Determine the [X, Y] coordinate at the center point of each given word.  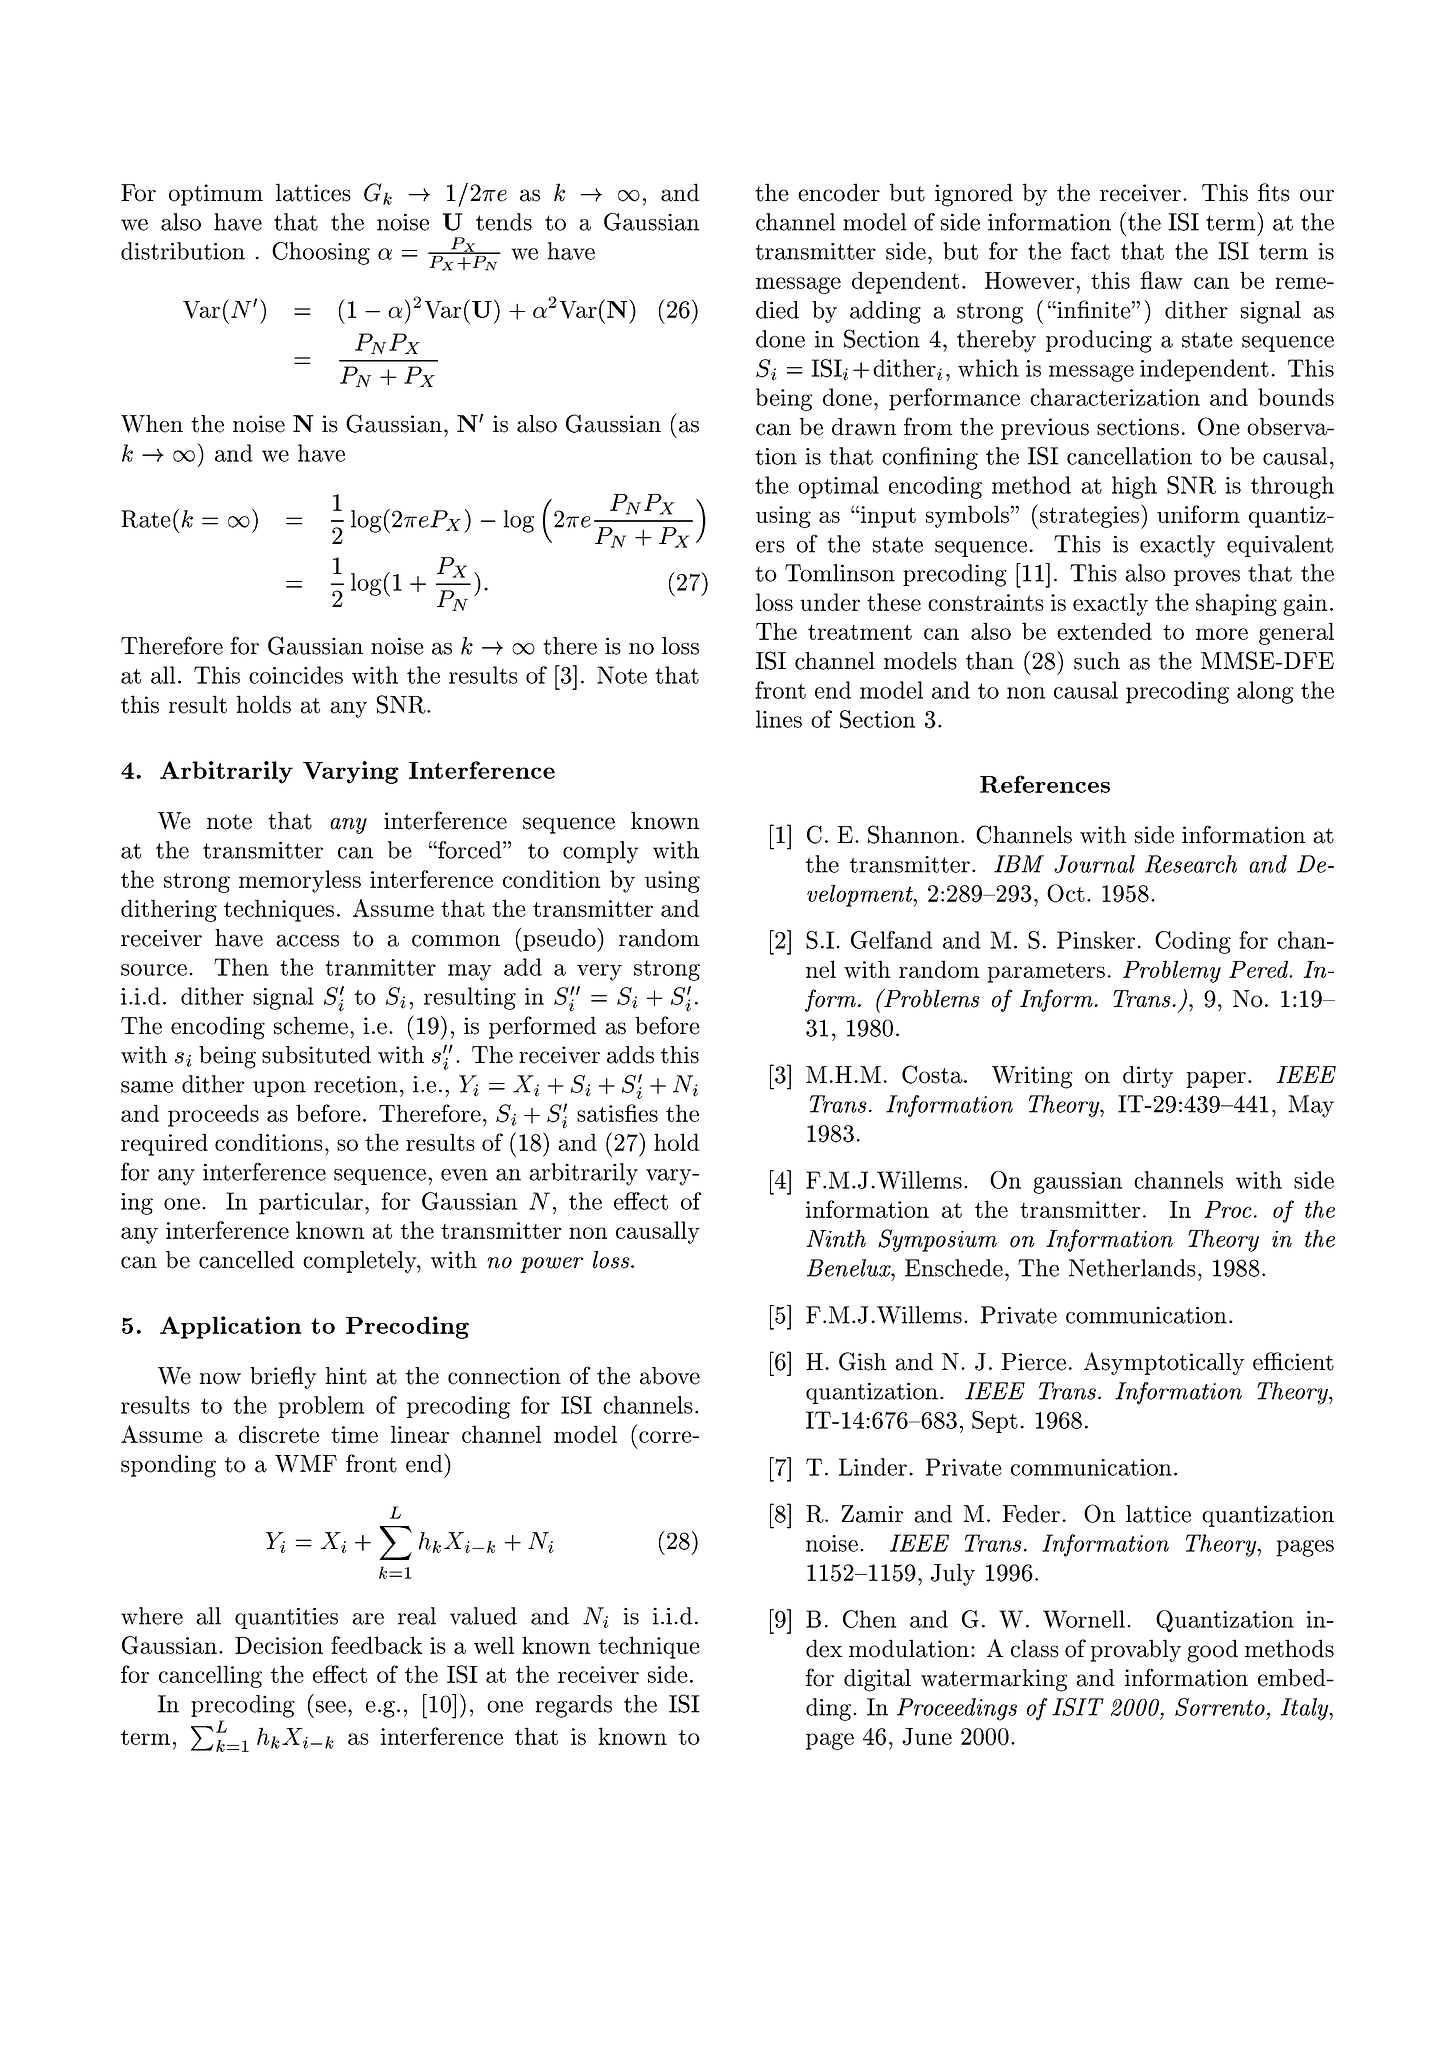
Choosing [321, 253]
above [670, 1376]
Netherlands [1132, 1268]
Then [241, 967]
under [830, 602]
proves [1207, 578]
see [331, 1707]
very [599, 972]
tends [504, 222]
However [1029, 280]
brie [271, 1376]
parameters [1046, 973]
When [152, 424]
